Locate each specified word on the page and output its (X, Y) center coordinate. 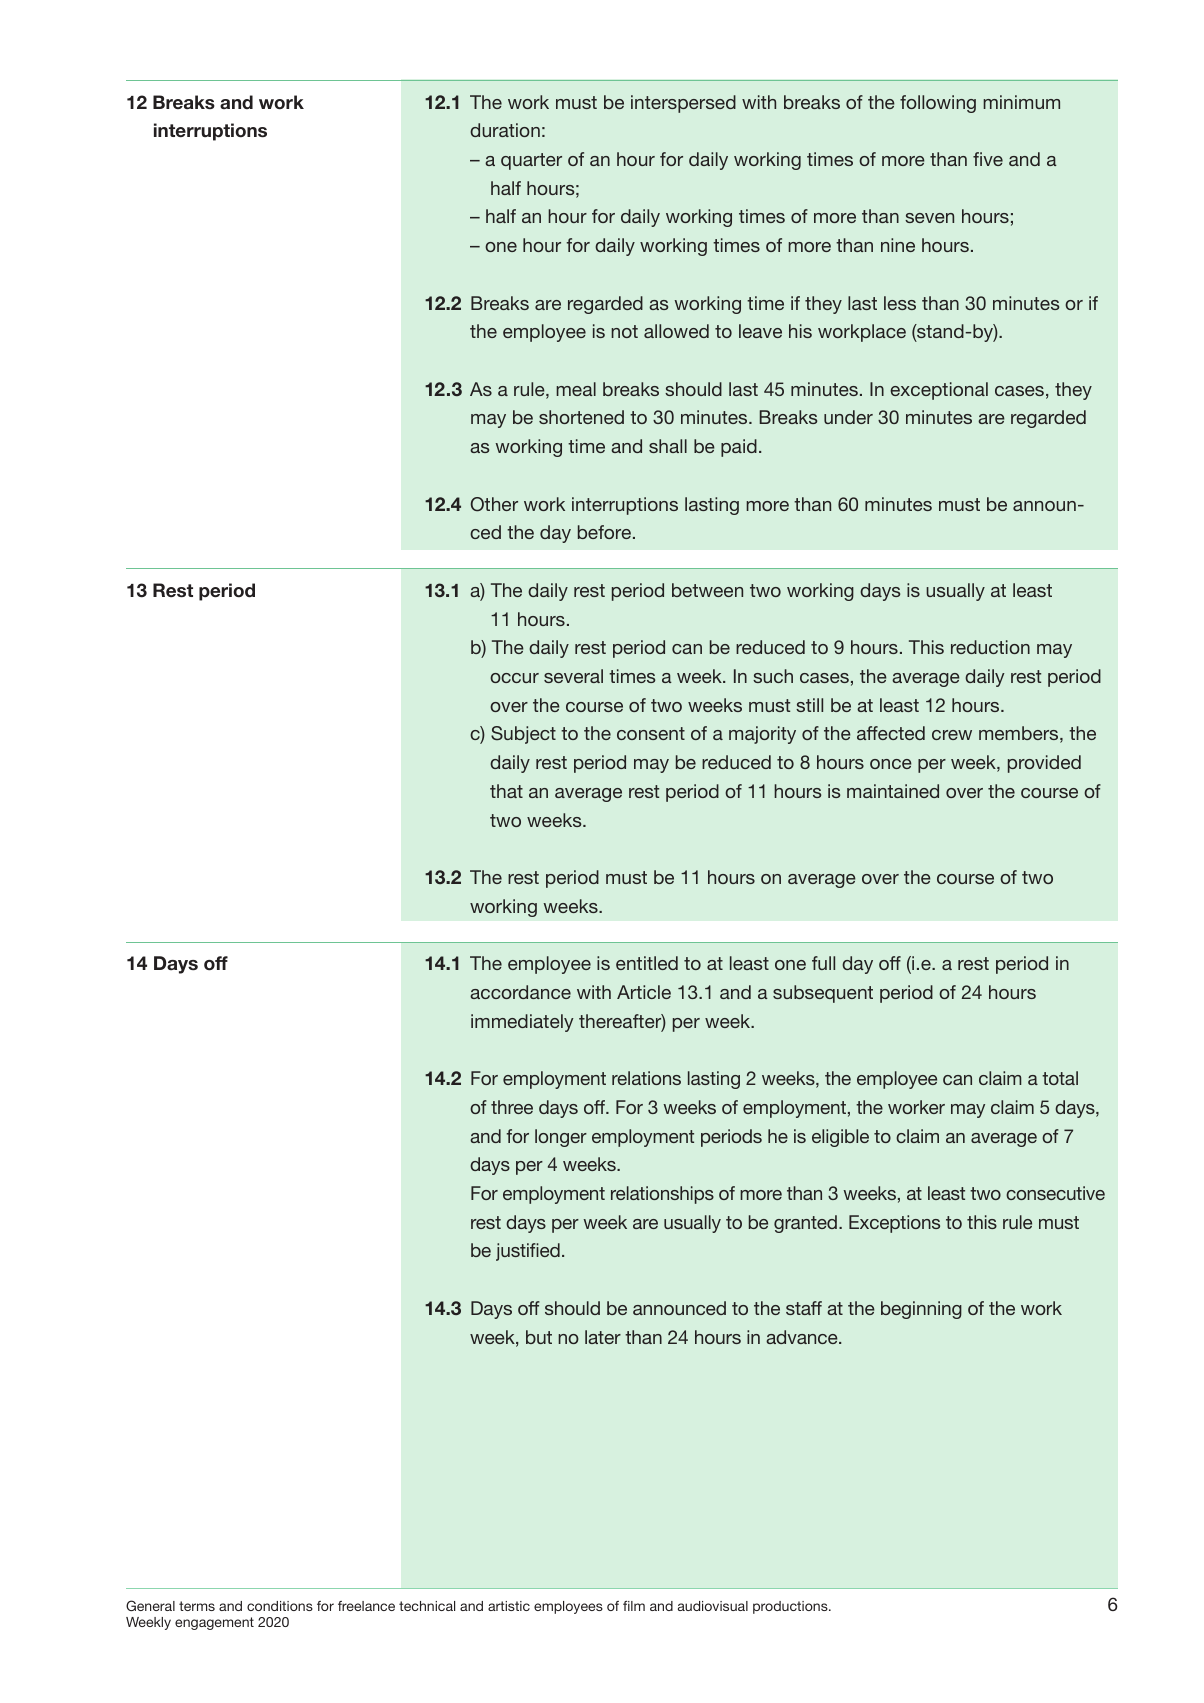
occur (514, 678)
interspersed (683, 104)
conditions (280, 1606)
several (573, 676)
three (512, 1107)
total (1060, 1078)
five (988, 159)
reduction (990, 647)
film (634, 1606)
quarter (531, 161)
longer (561, 1138)
